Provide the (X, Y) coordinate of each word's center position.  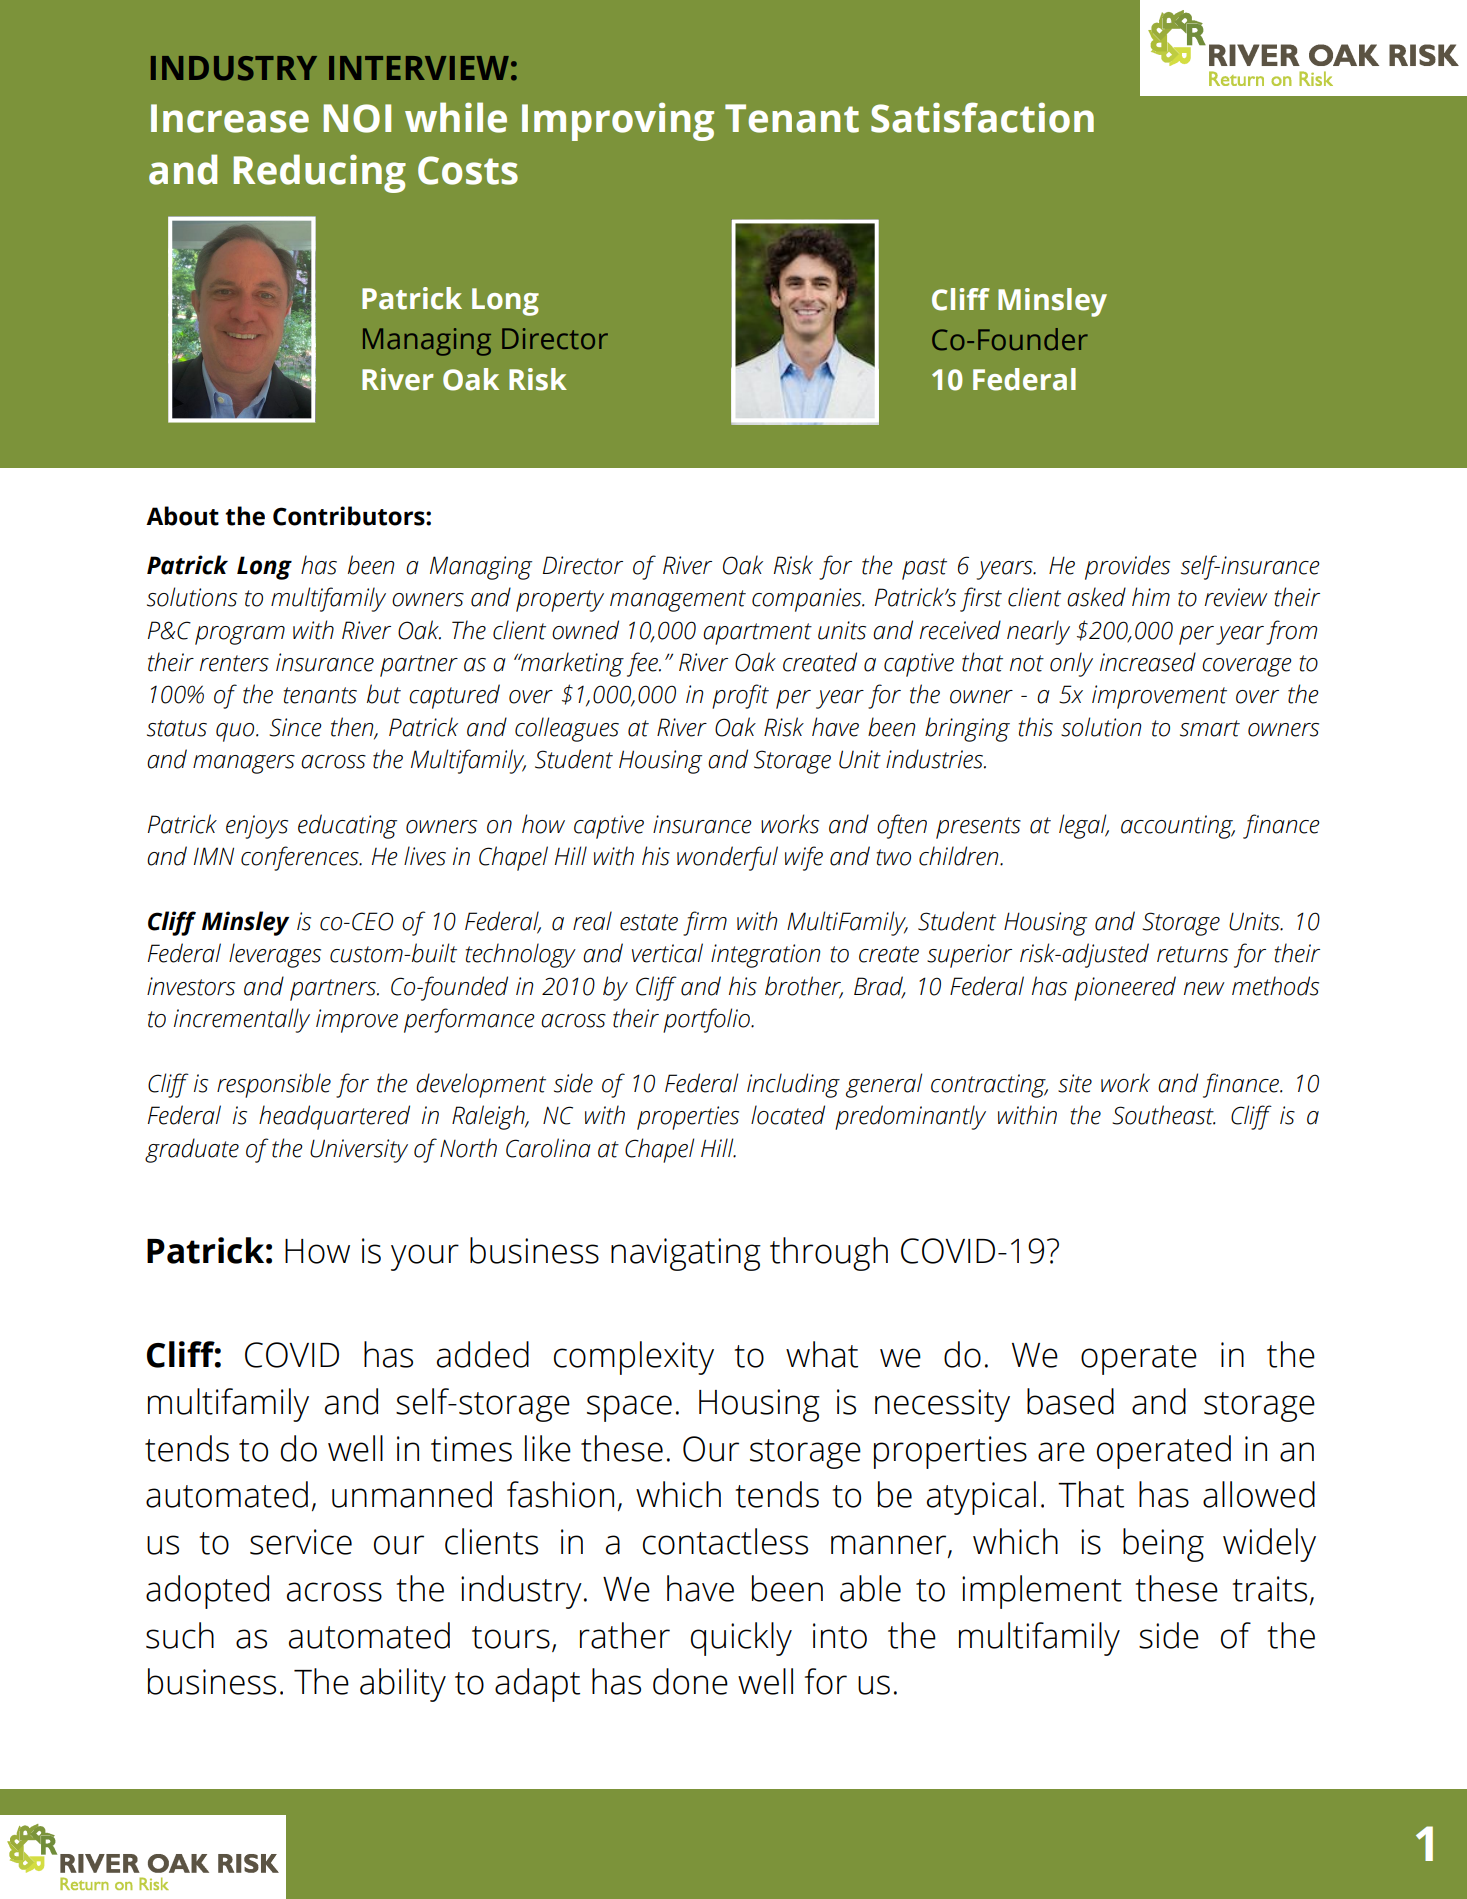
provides (1127, 567)
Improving (618, 121)
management (678, 601)
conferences (301, 858)
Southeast (1163, 1115)
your (425, 1257)
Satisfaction (982, 117)
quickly (741, 1639)
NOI (357, 118)
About (182, 516)
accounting (1178, 827)
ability (403, 1685)
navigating (686, 1254)
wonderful (727, 858)
